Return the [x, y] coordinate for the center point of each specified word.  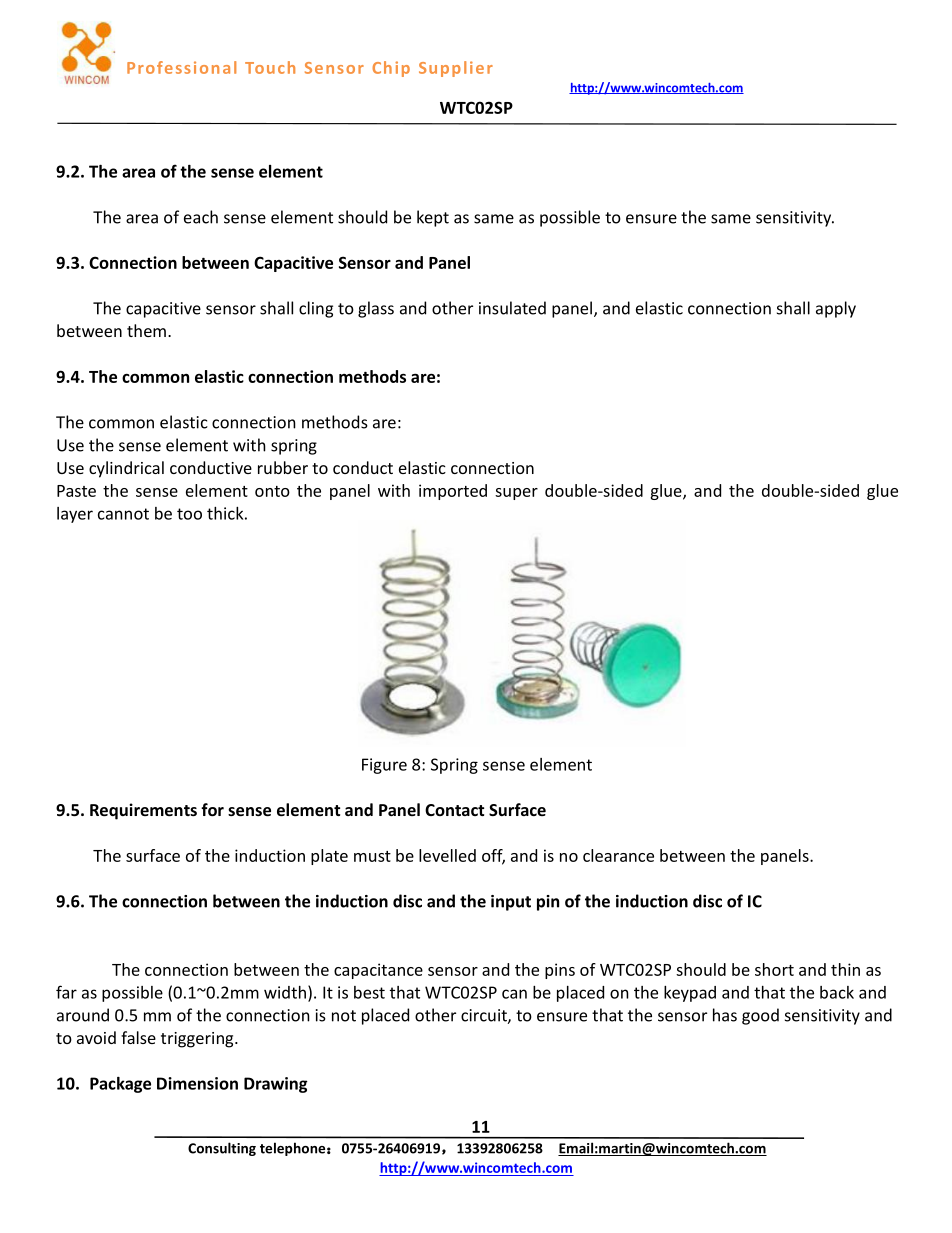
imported [453, 492]
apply [836, 309]
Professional [181, 67]
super [516, 494]
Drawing [276, 1085]
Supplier [456, 69]
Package [120, 1085]
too [189, 514]
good [760, 1016]
